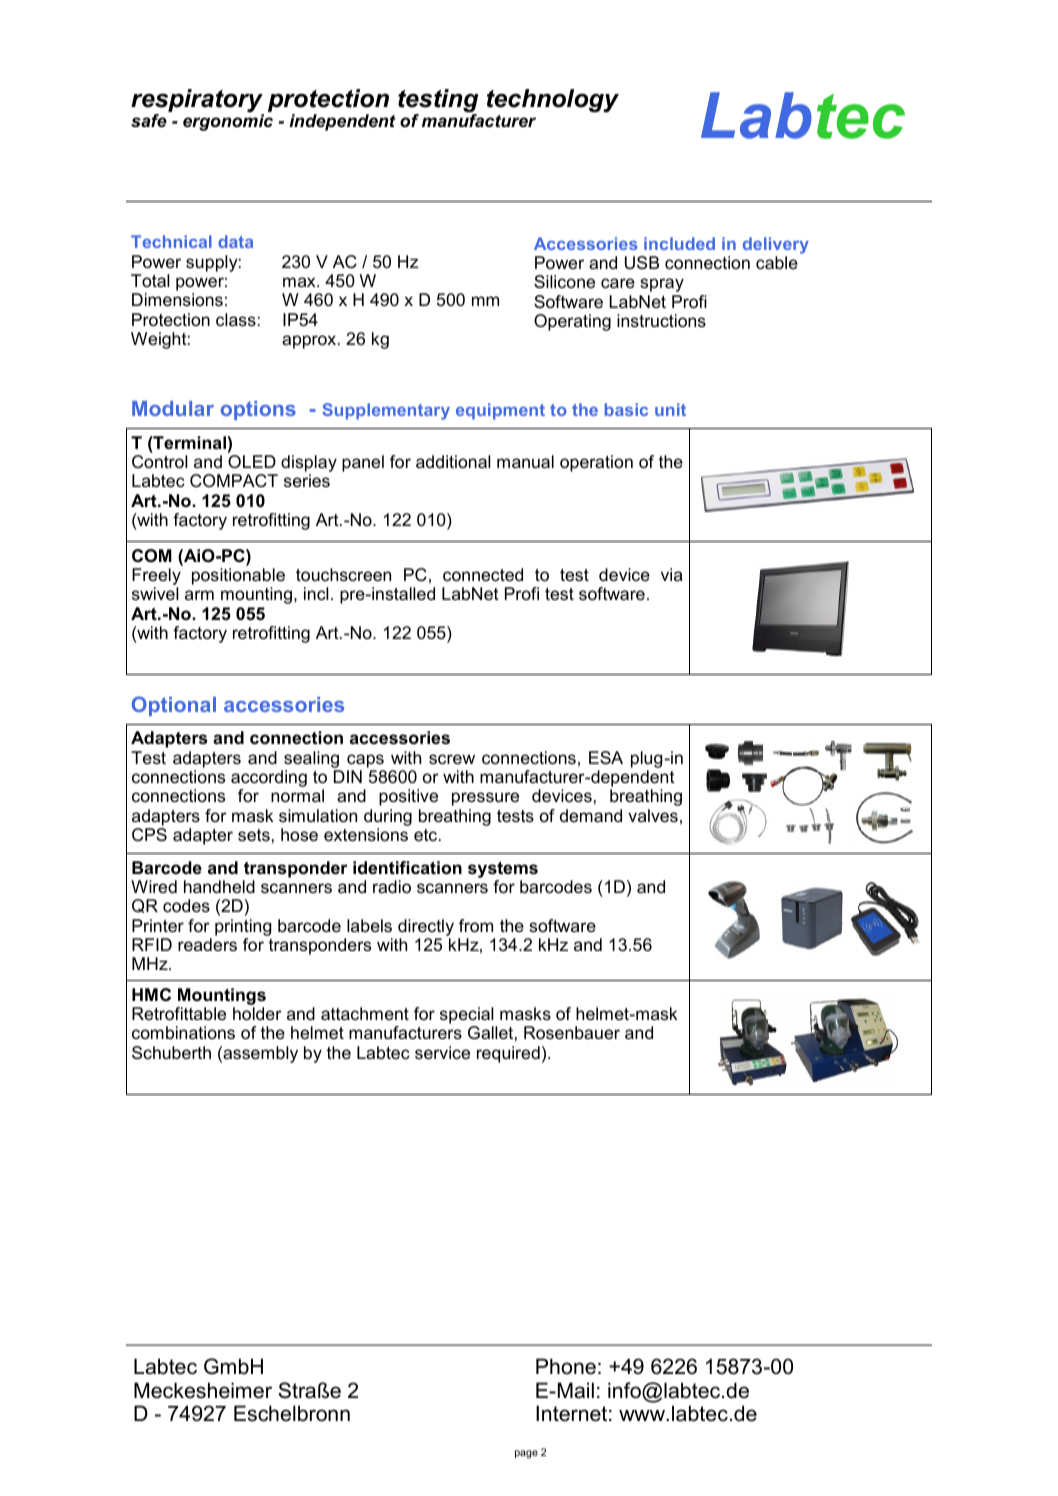 The width and height of the screenshot is (1058, 1496). I want to click on COMPACT, so click(234, 481).
